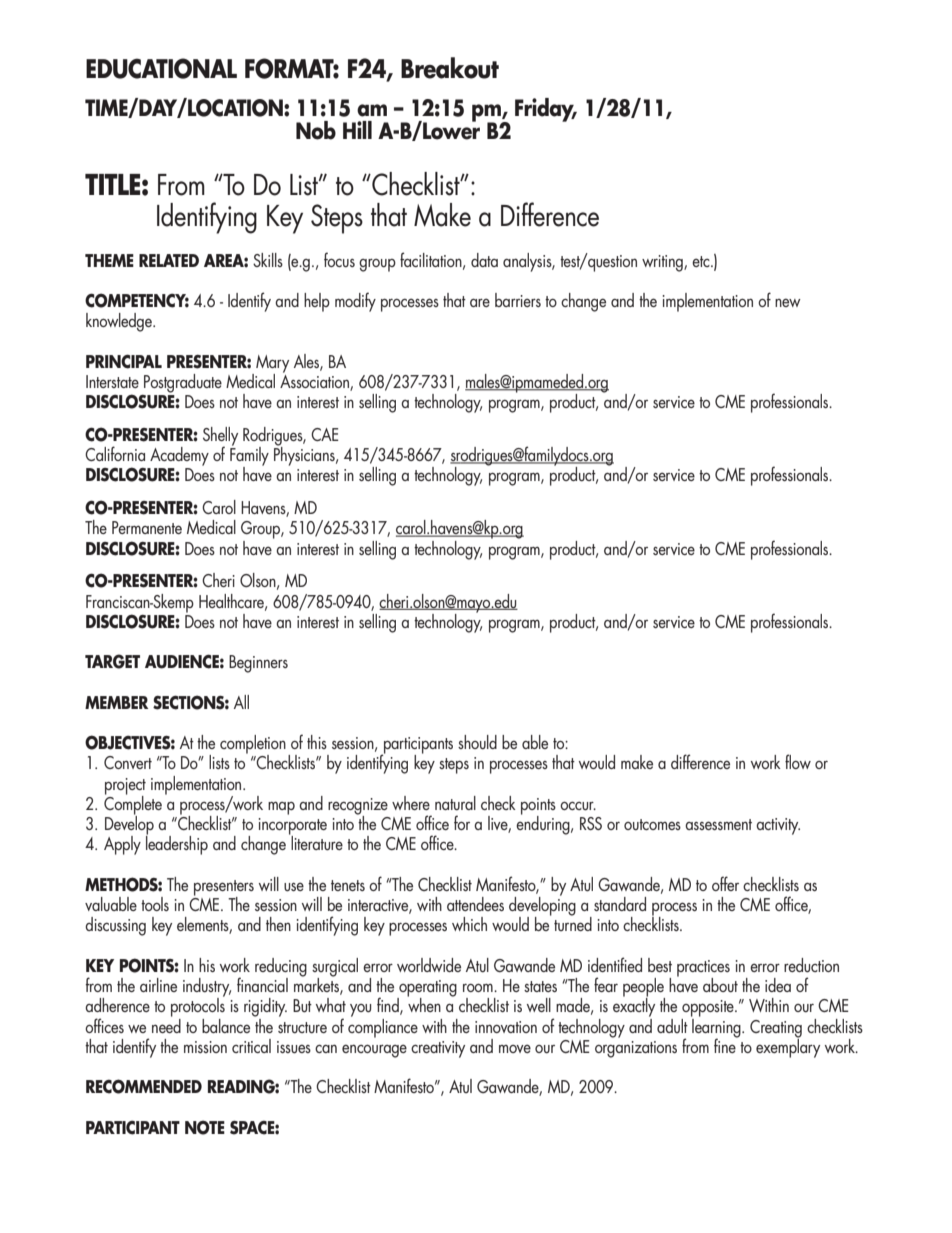  Describe the element at coordinates (798, 761) in the page. I see `flow` at that location.
